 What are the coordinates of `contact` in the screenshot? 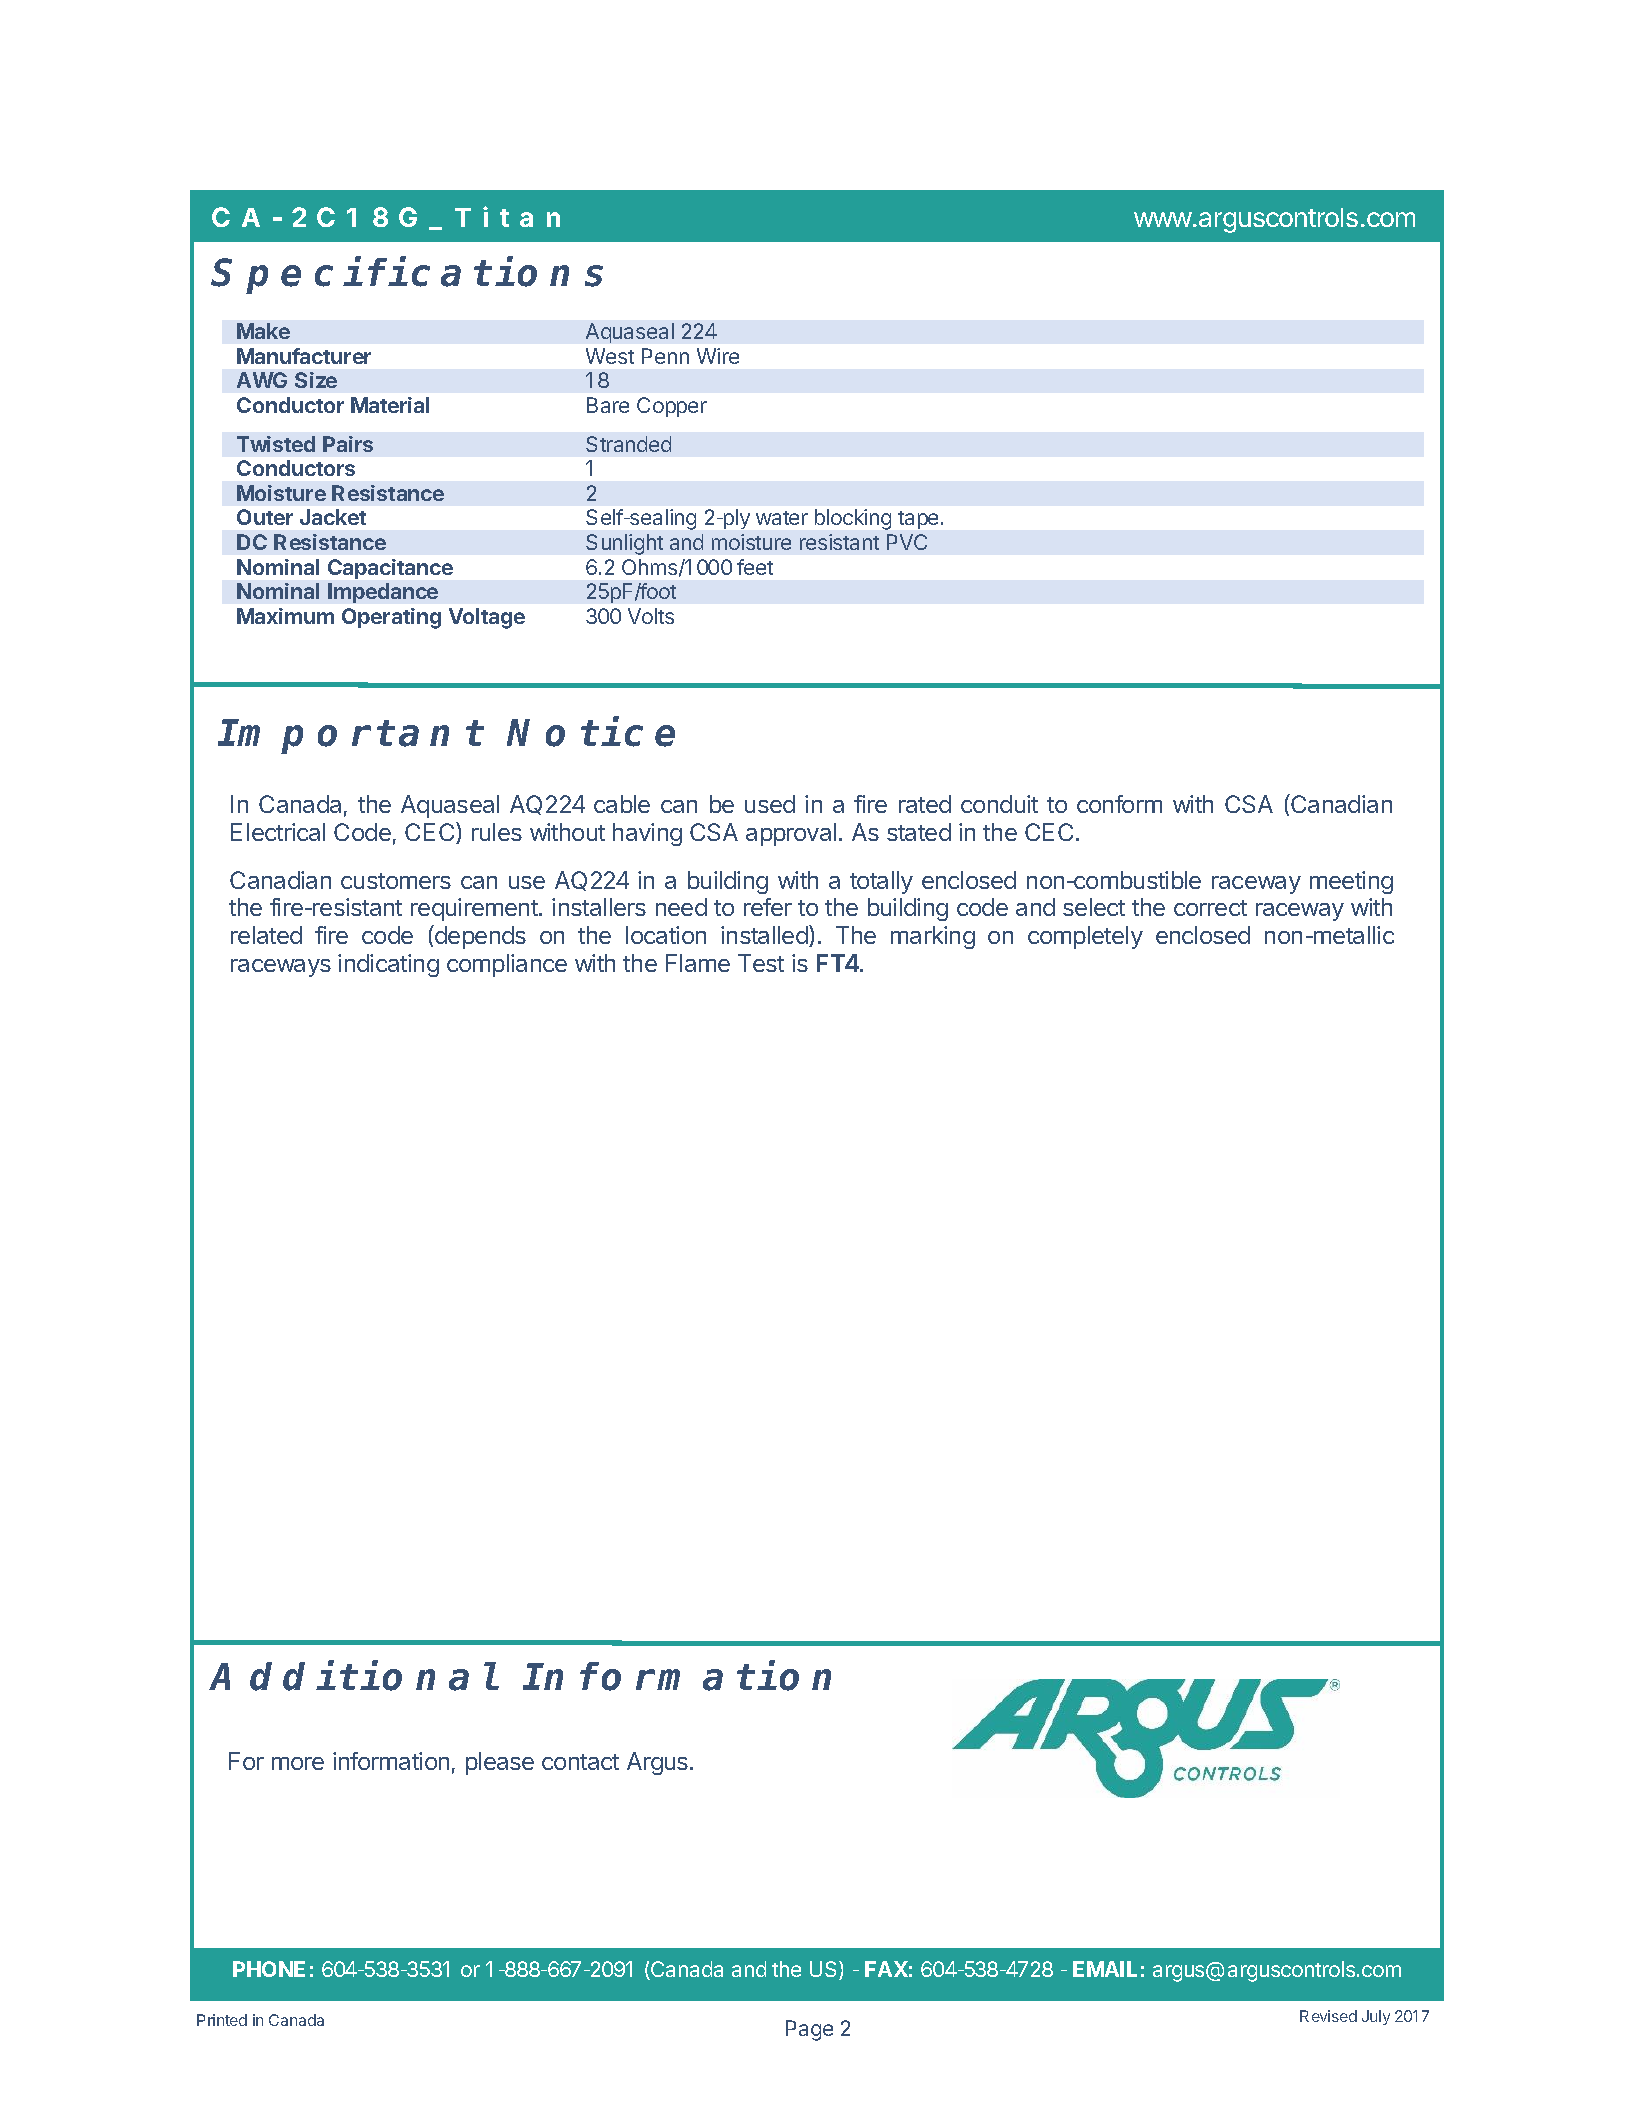 It's located at (580, 1762).
